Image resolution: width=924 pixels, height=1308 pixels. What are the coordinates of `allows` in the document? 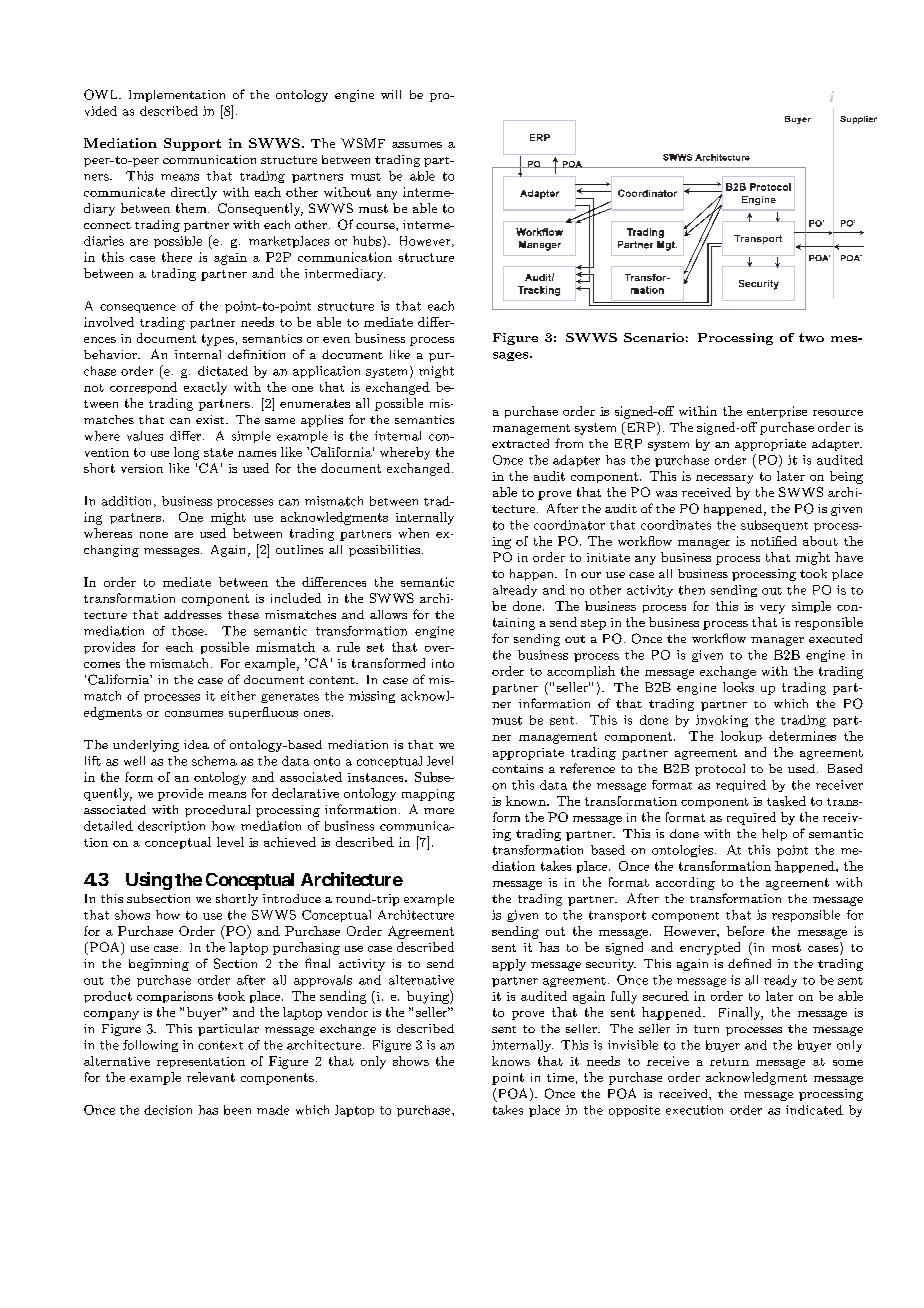 It's located at (388, 614).
